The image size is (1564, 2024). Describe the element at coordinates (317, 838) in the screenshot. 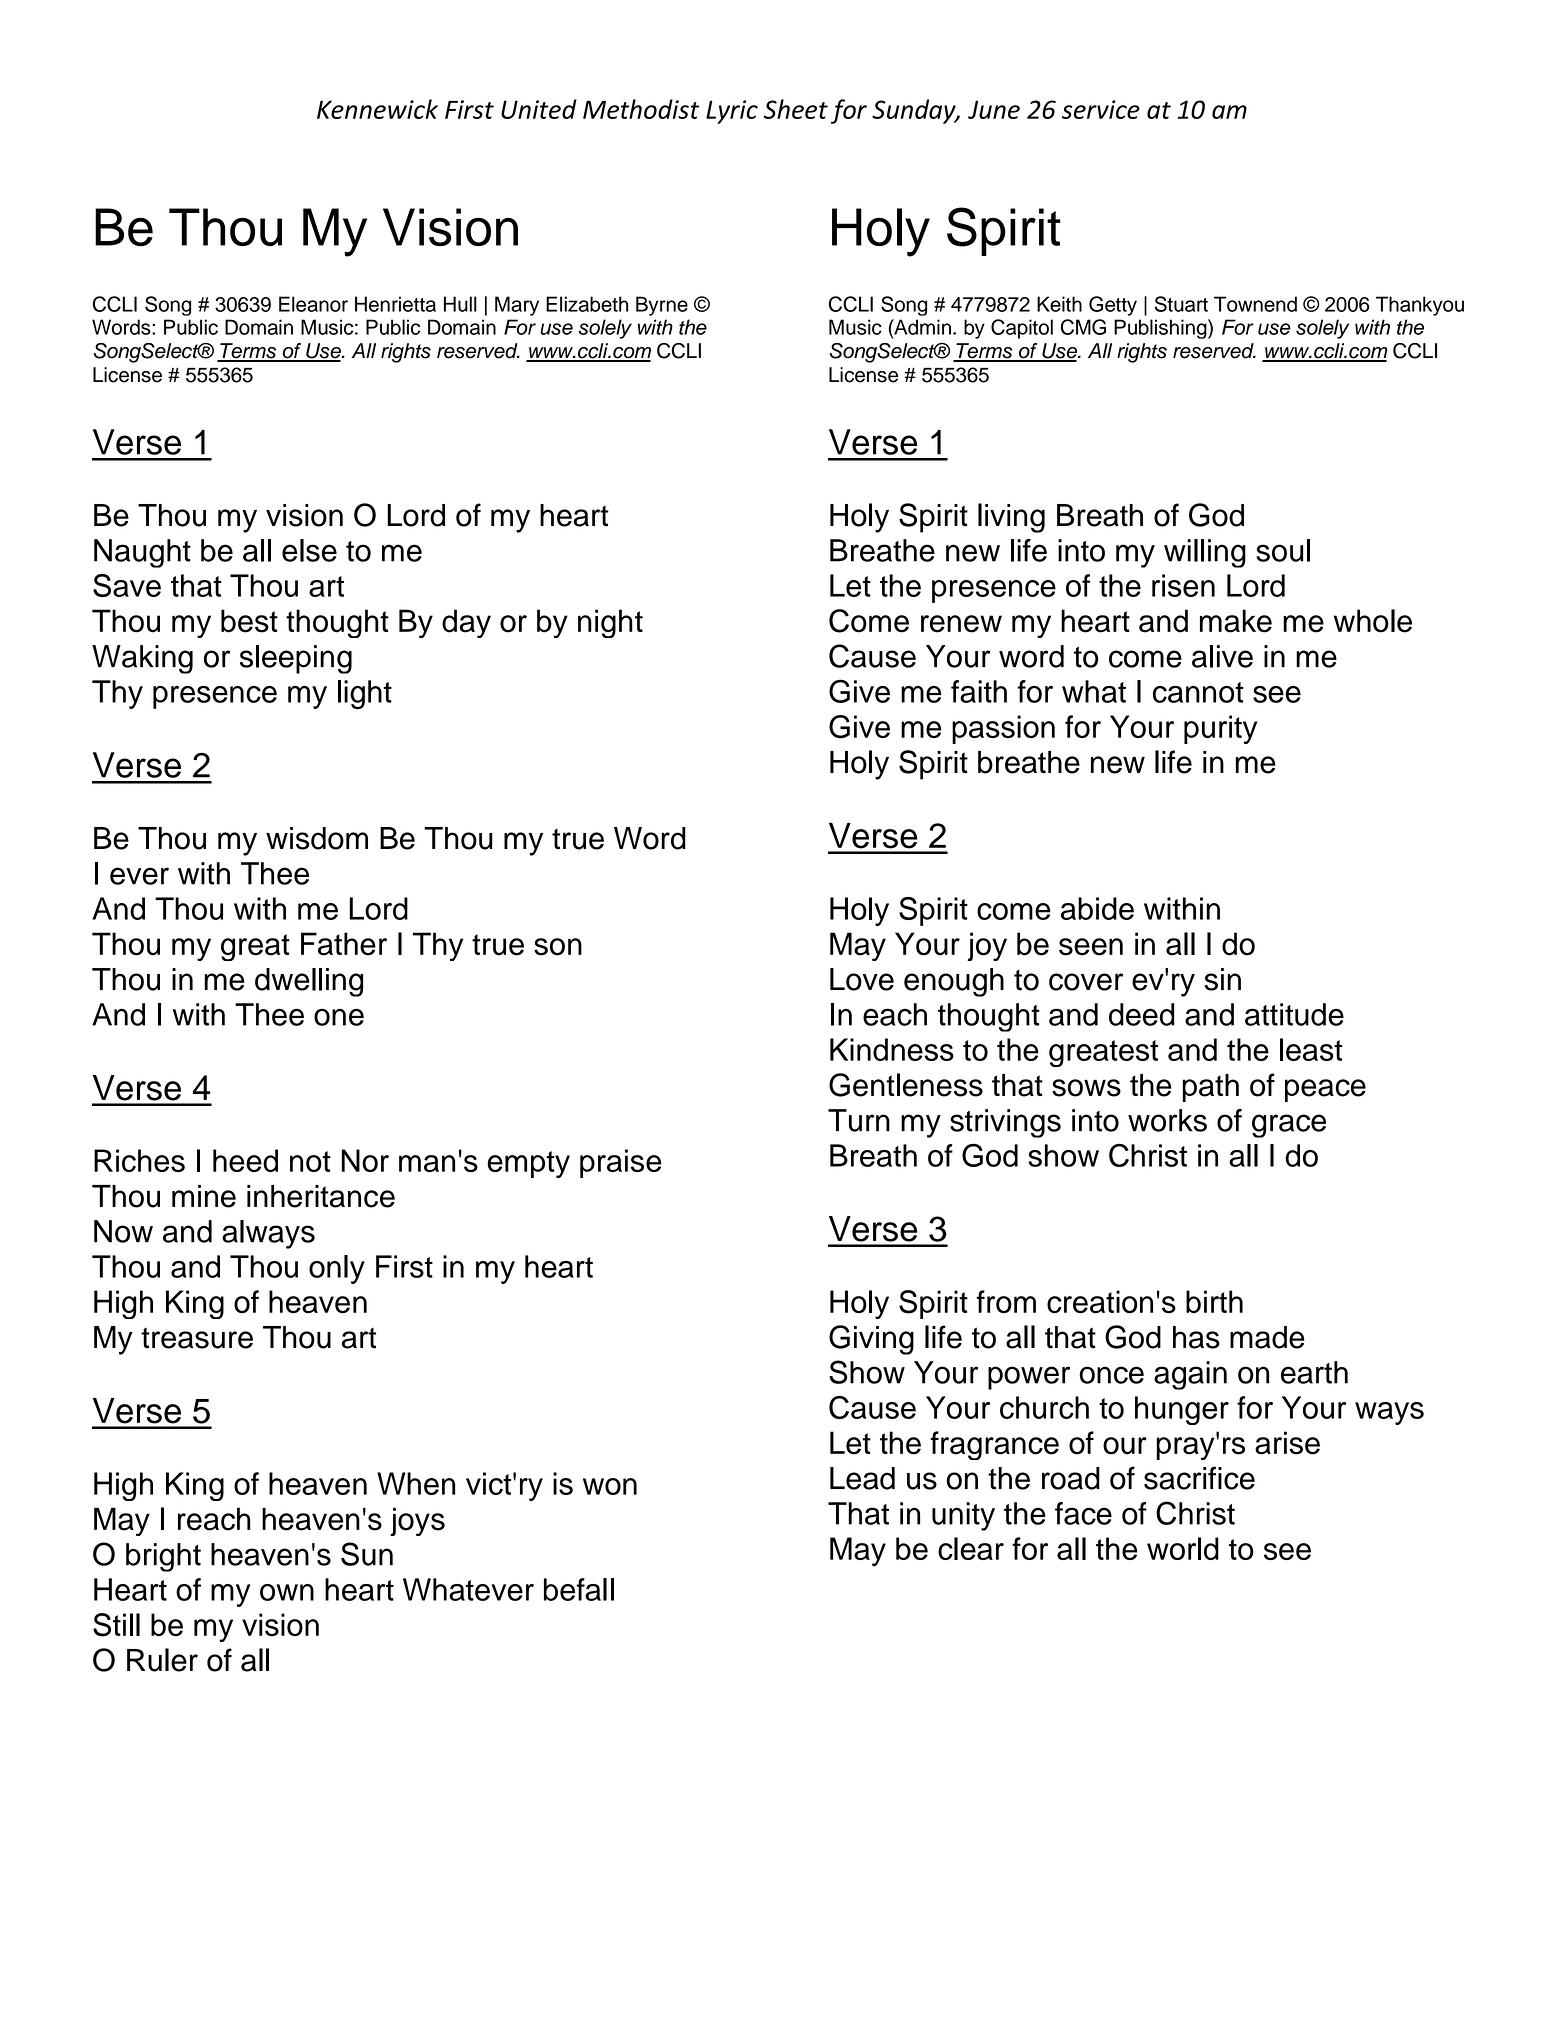

I see `wisdom` at that location.
